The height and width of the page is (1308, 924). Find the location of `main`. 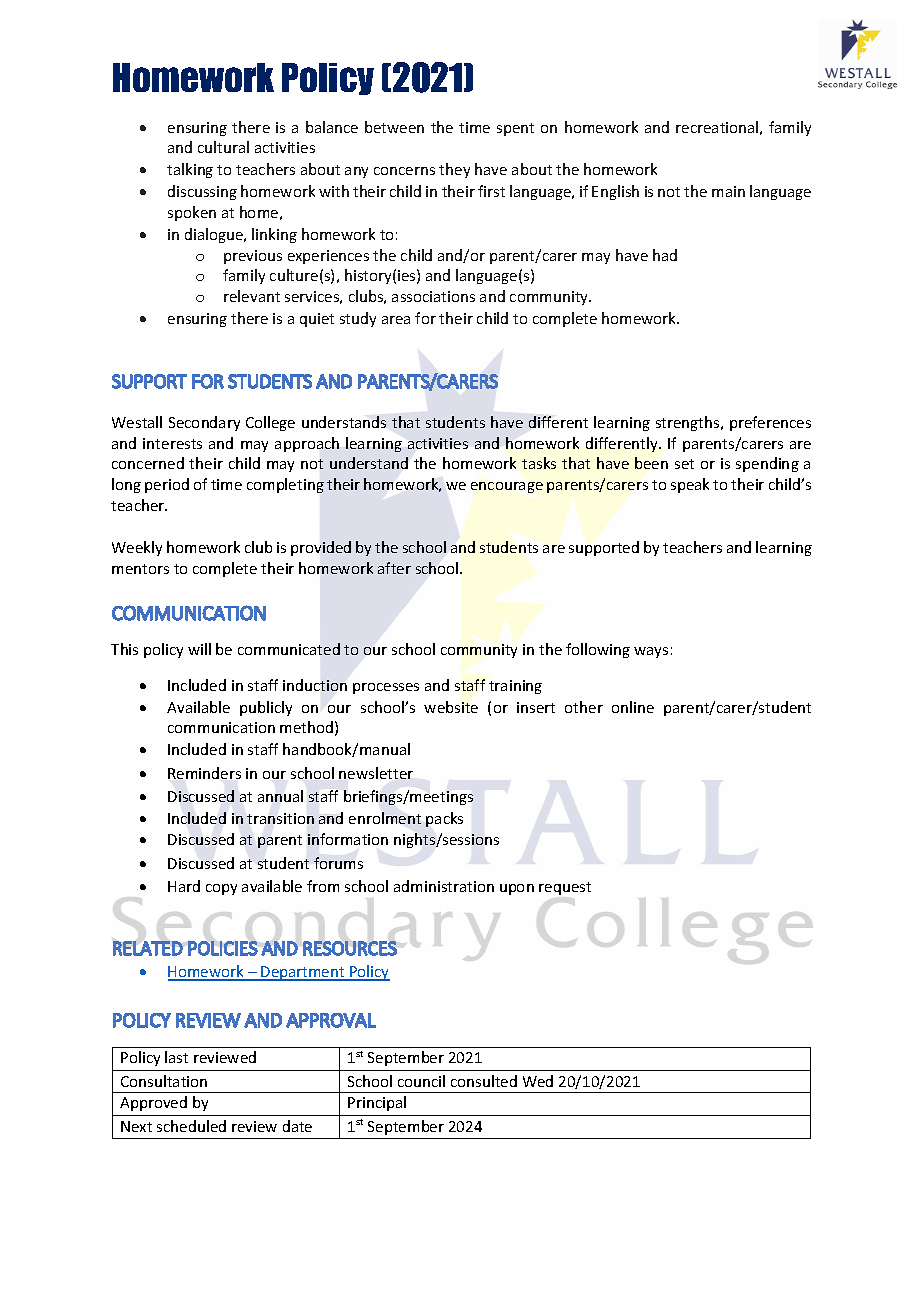

main is located at coordinates (728, 191).
